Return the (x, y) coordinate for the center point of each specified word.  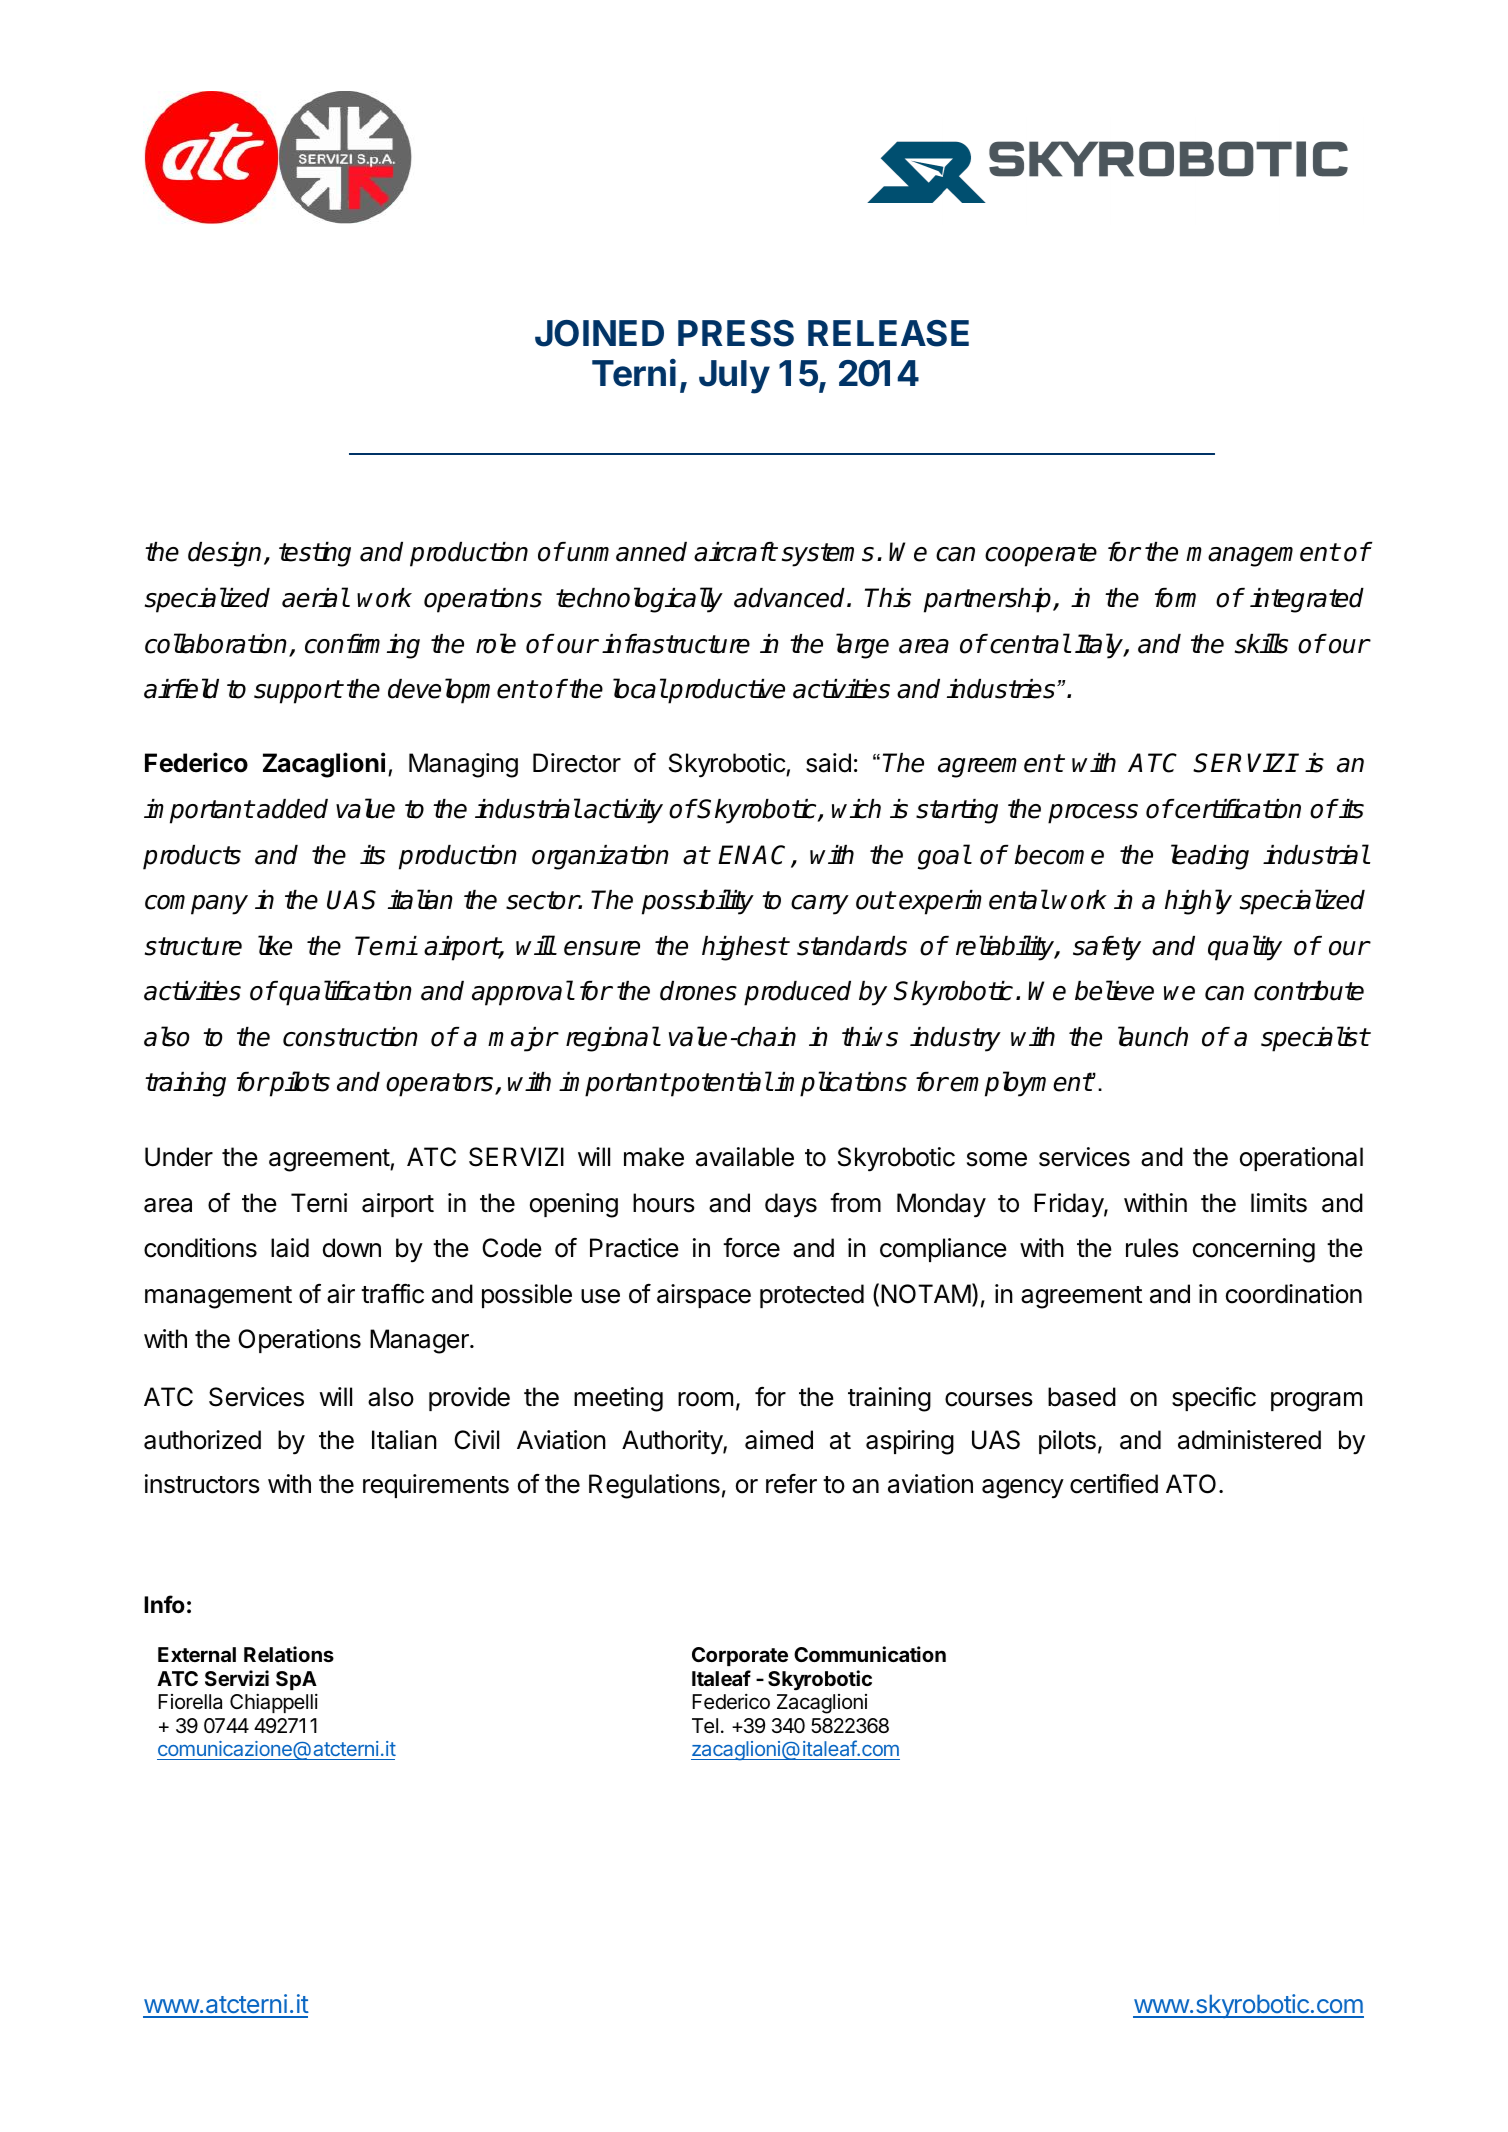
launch (1153, 1036)
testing (315, 554)
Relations (289, 1654)
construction (350, 1037)
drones (698, 991)
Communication (870, 1654)
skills (1261, 643)
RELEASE (888, 333)
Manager (420, 1341)
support (298, 692)
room (705, 1399)
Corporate (740, 1656)
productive (726, 691)
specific (1214, 1399)
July (734, 377)
